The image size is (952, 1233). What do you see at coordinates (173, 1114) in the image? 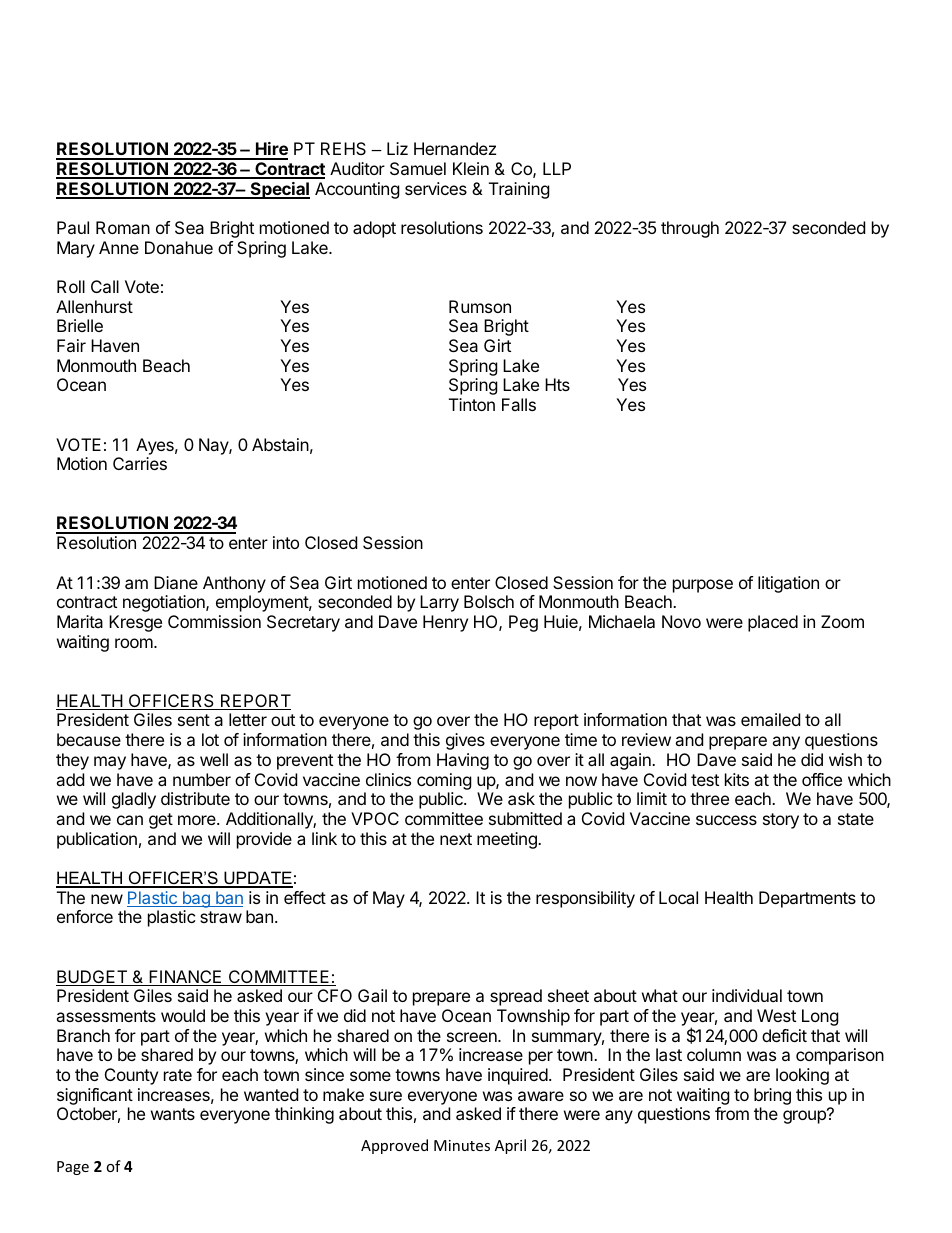
I see `wants` at bounding box center [173, 1114].
